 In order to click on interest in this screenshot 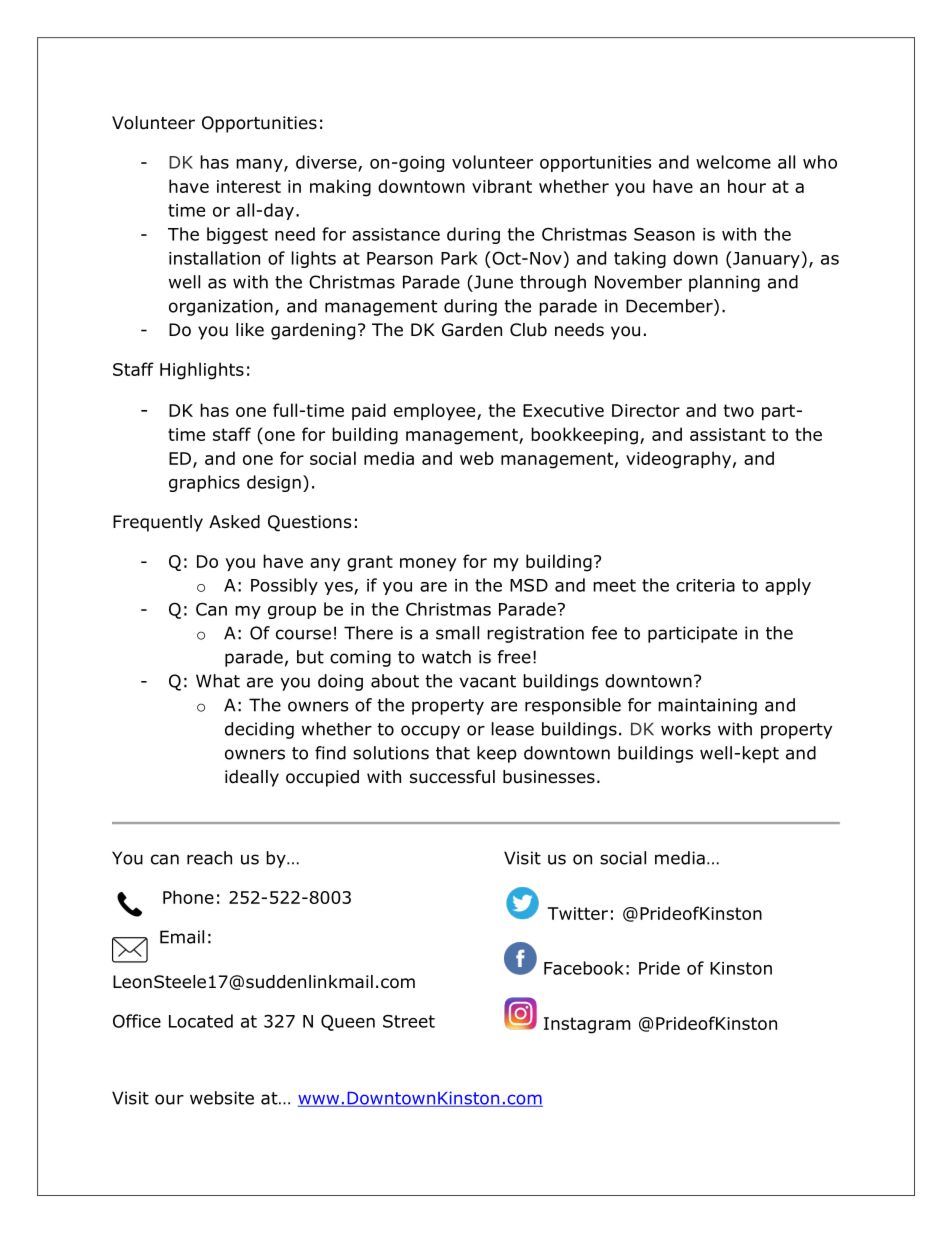, I will do `click(249, 186)`.
